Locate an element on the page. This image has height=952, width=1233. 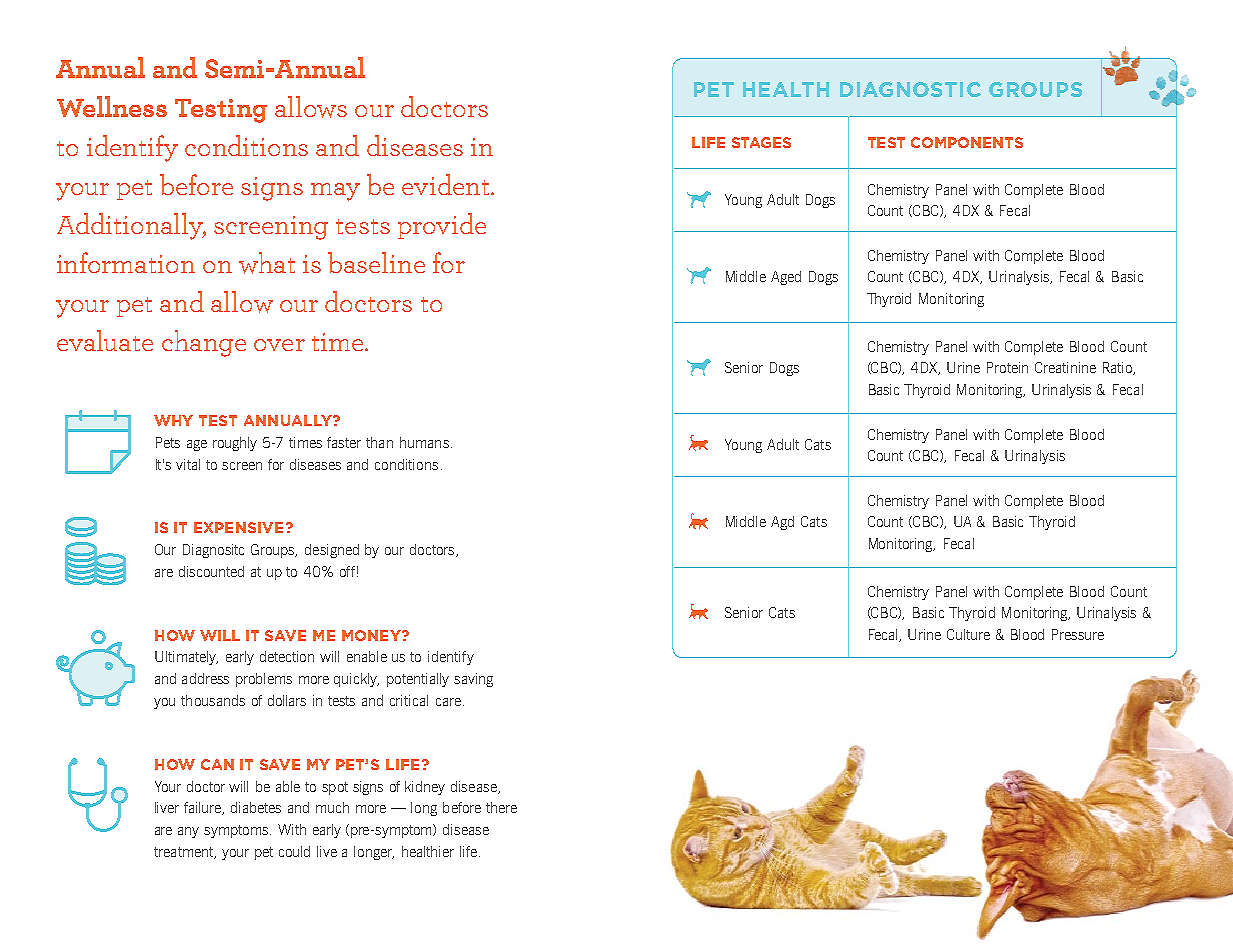
Culture is located at coordinates (968, 634).
